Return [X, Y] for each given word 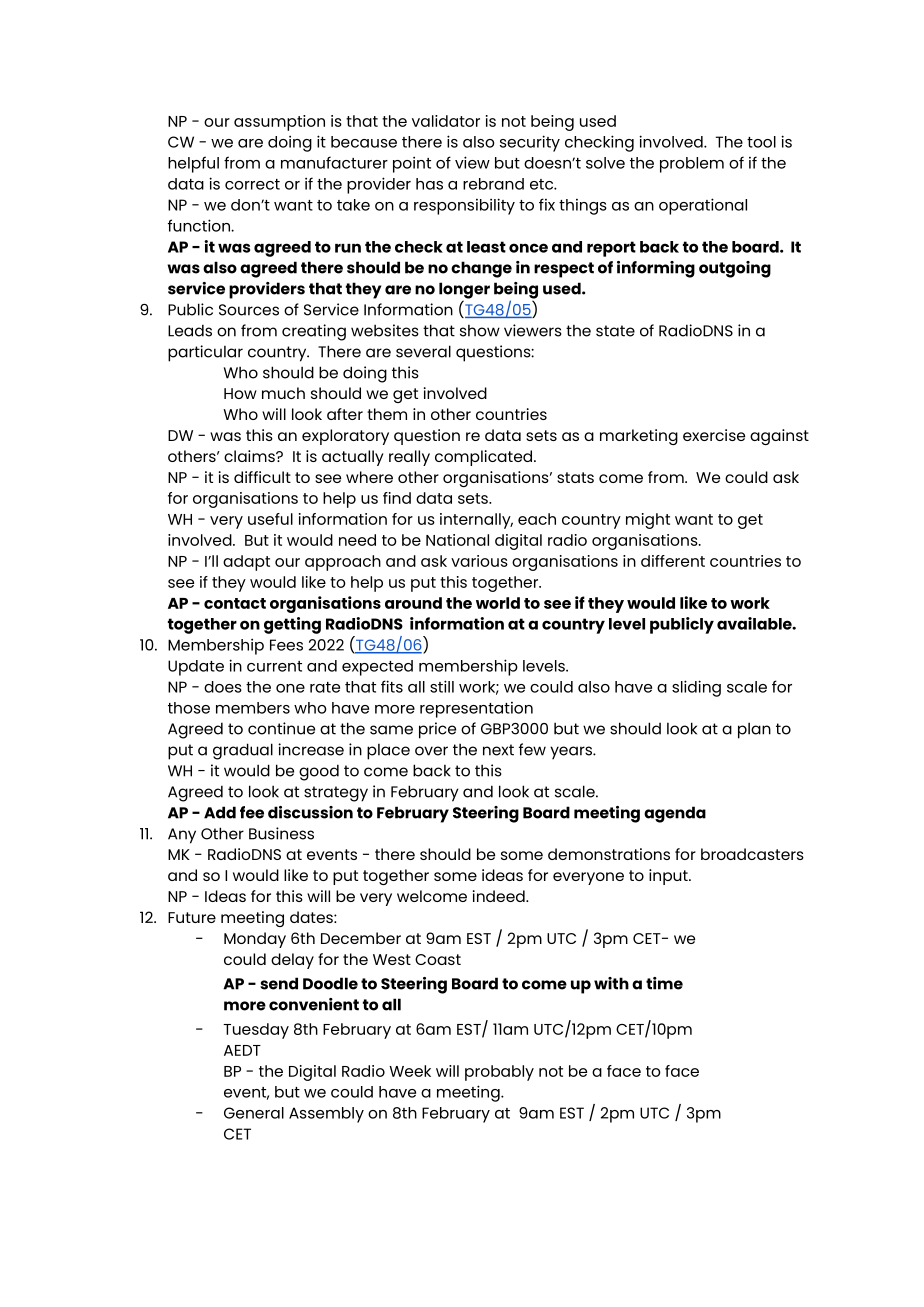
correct [252, 184]
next [498, 750]
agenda [675, 814]
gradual [243, 751]
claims [250, 456]
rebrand [493, 184]
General [254, 1113]
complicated [485, 458]
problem [692, 165]
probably [499, 1073]
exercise [714, 435]
